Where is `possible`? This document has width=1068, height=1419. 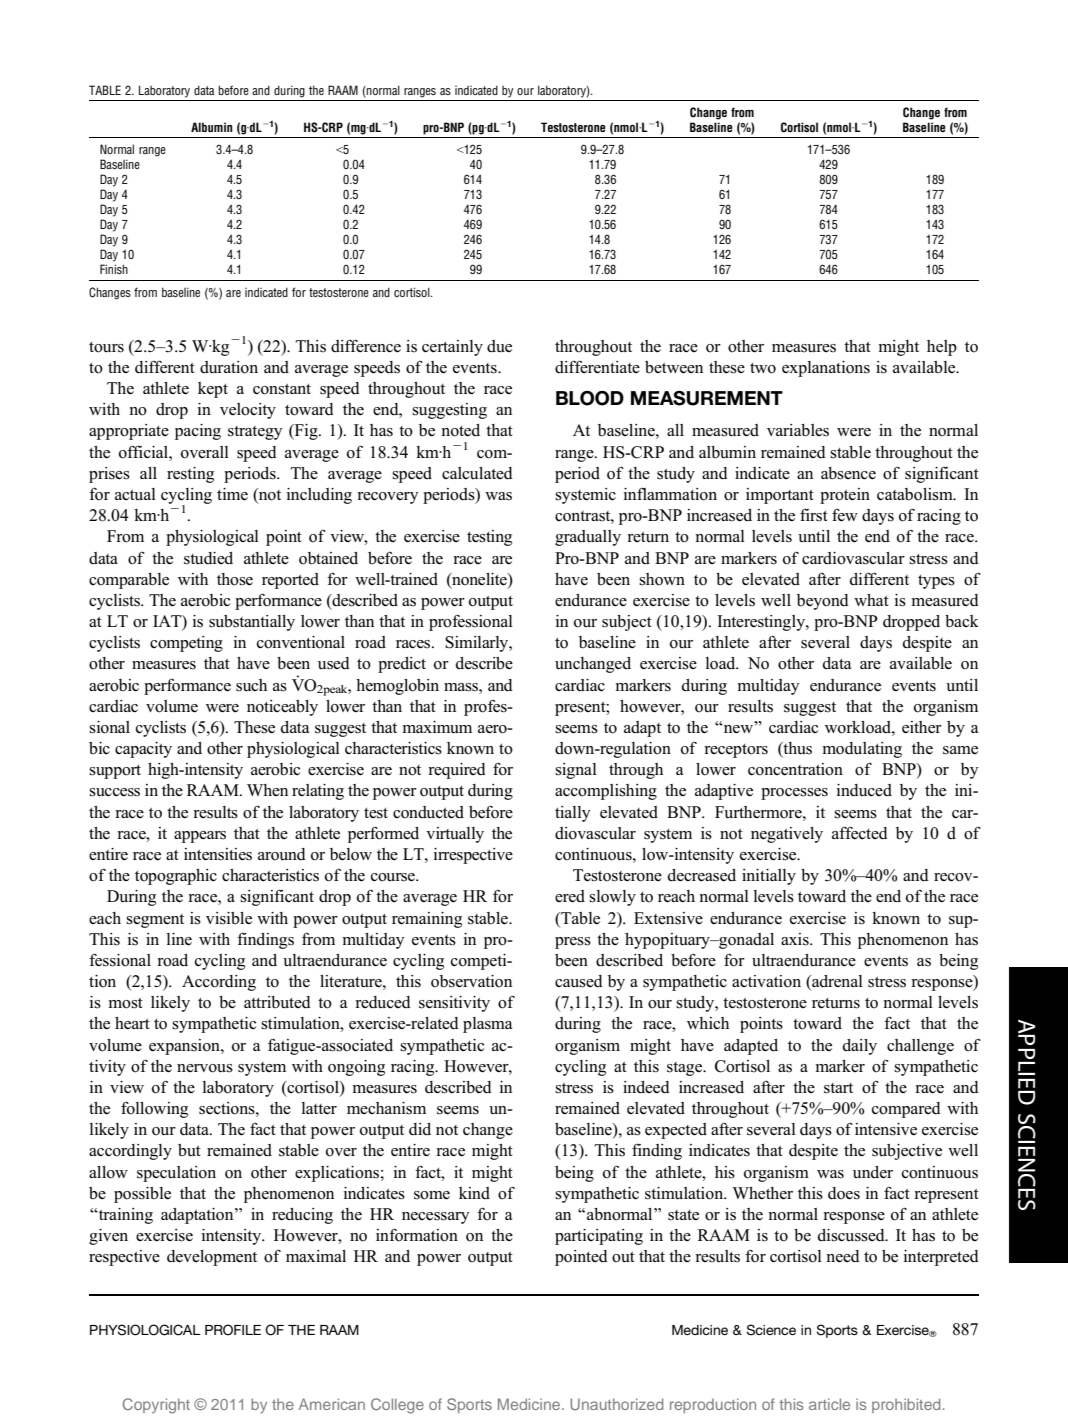 possible is located at coordinates (142, 1195).
